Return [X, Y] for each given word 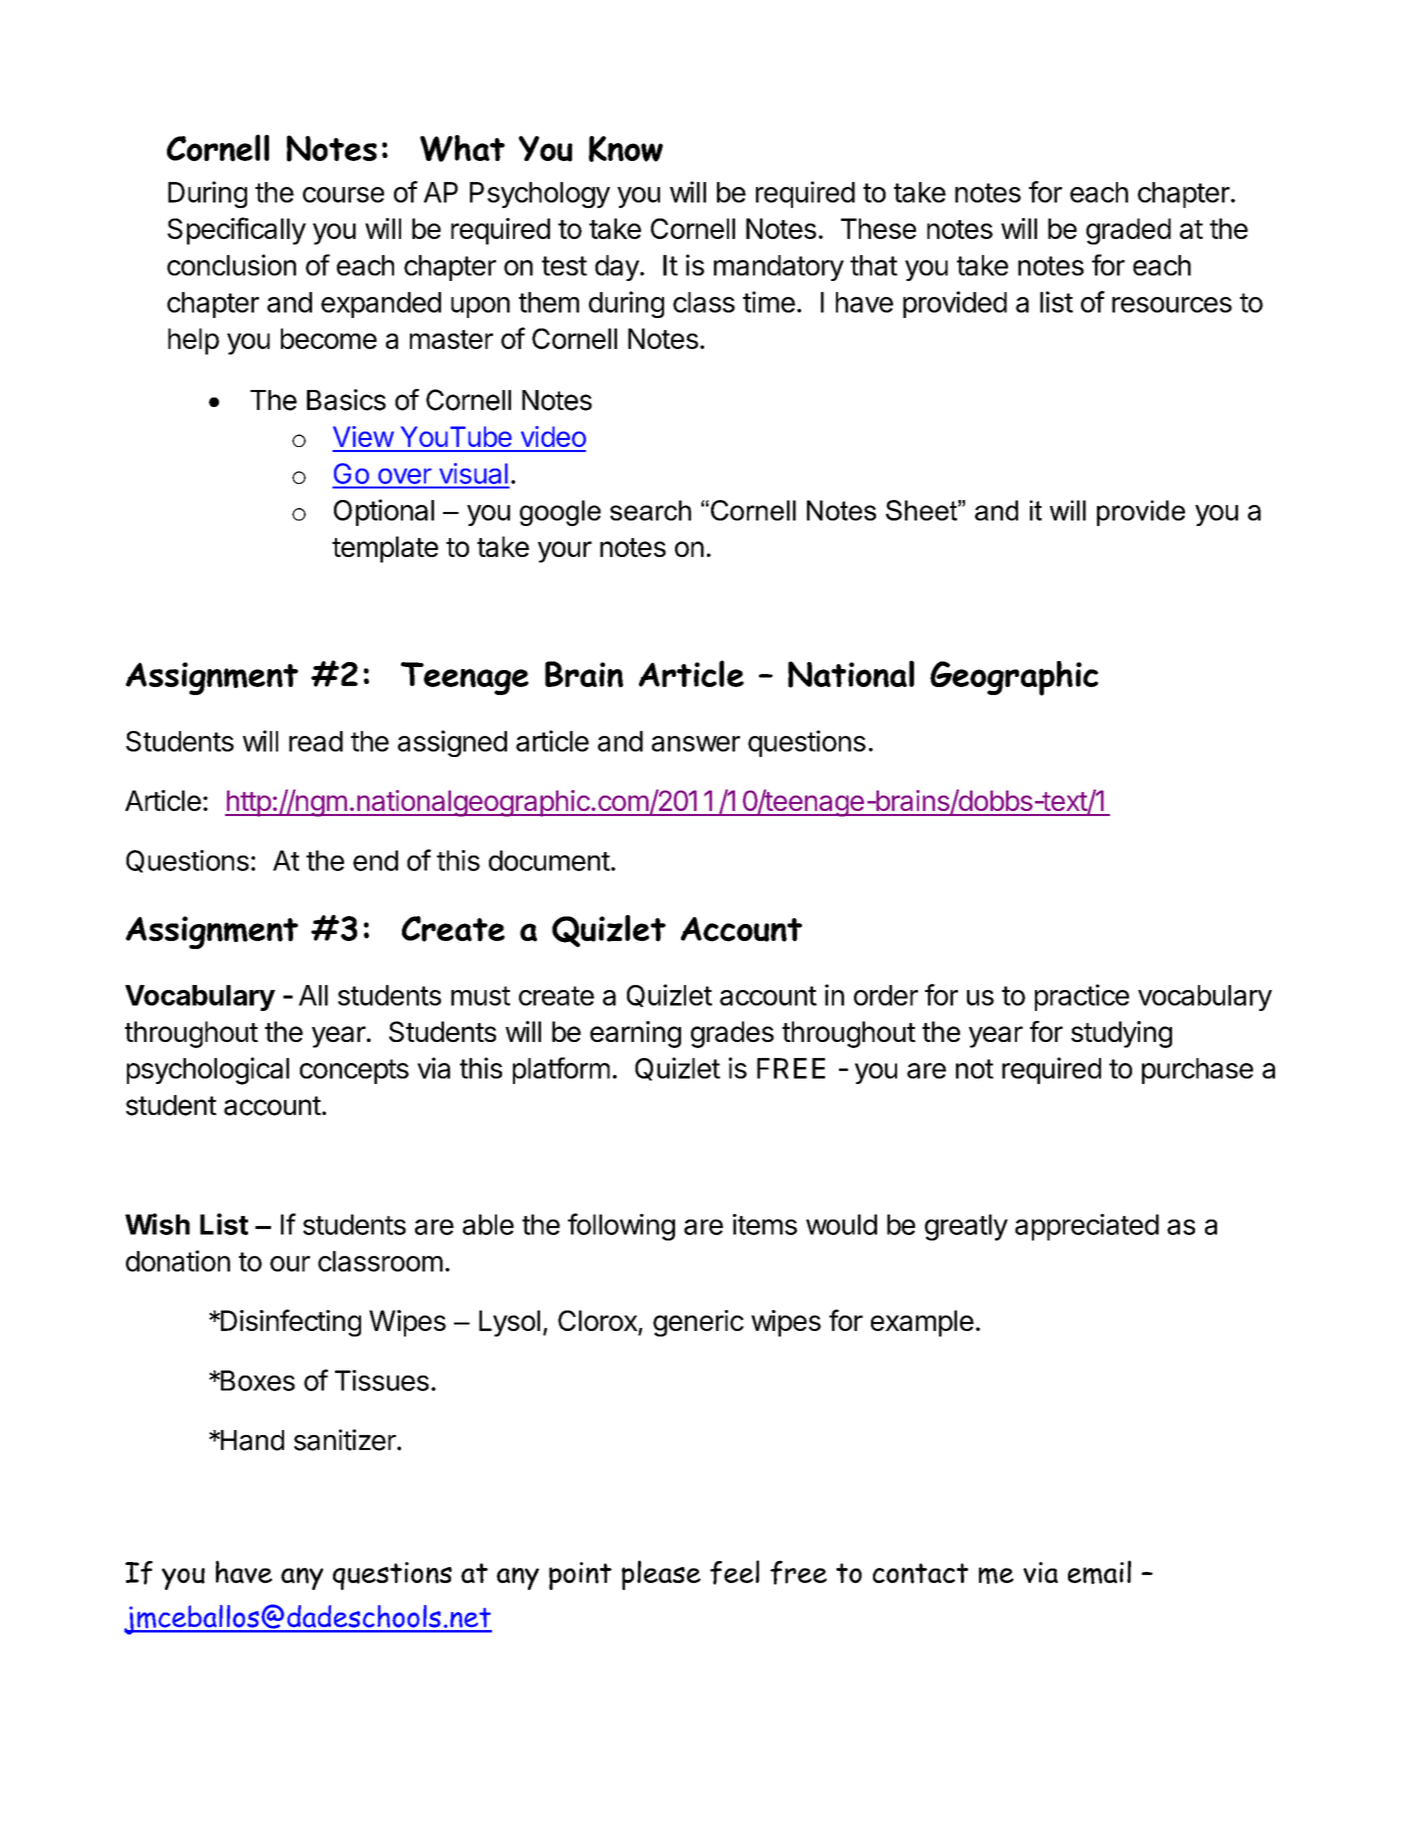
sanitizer [346, 1440]
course [343, 195]
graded [1128, 231]
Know [626, 149]
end [375, 860]
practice [1082, 997]
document [549, 860]
